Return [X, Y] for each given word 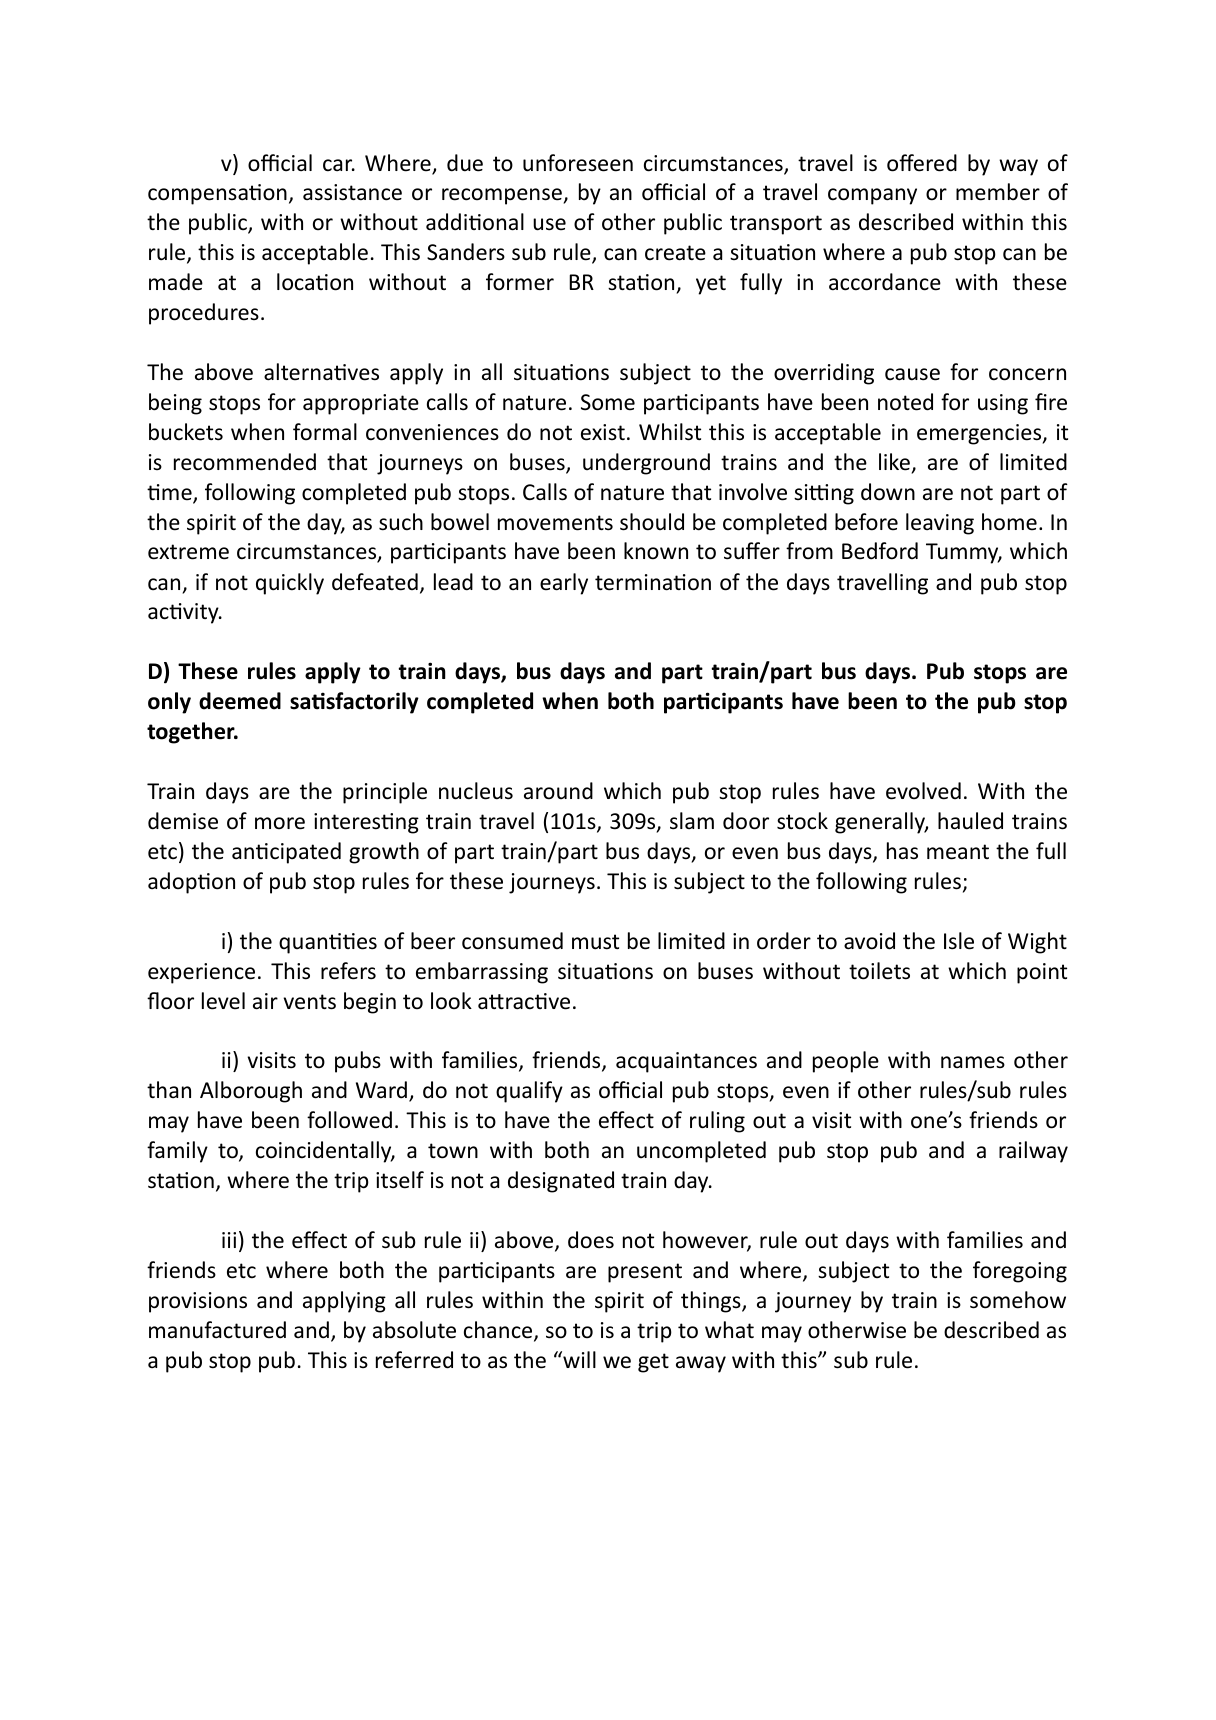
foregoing [1020, 1272]
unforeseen [578, 163]
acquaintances [686, 1062]
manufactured [217, 1330]
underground [646, 464]
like [894, 462]
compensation [217, 194]
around [558, 791]
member [998, 192]
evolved [923, 791]
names [973, 1062]
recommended [245, 462]
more [280, 823]
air [265, 1001]
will [578, 1359]
